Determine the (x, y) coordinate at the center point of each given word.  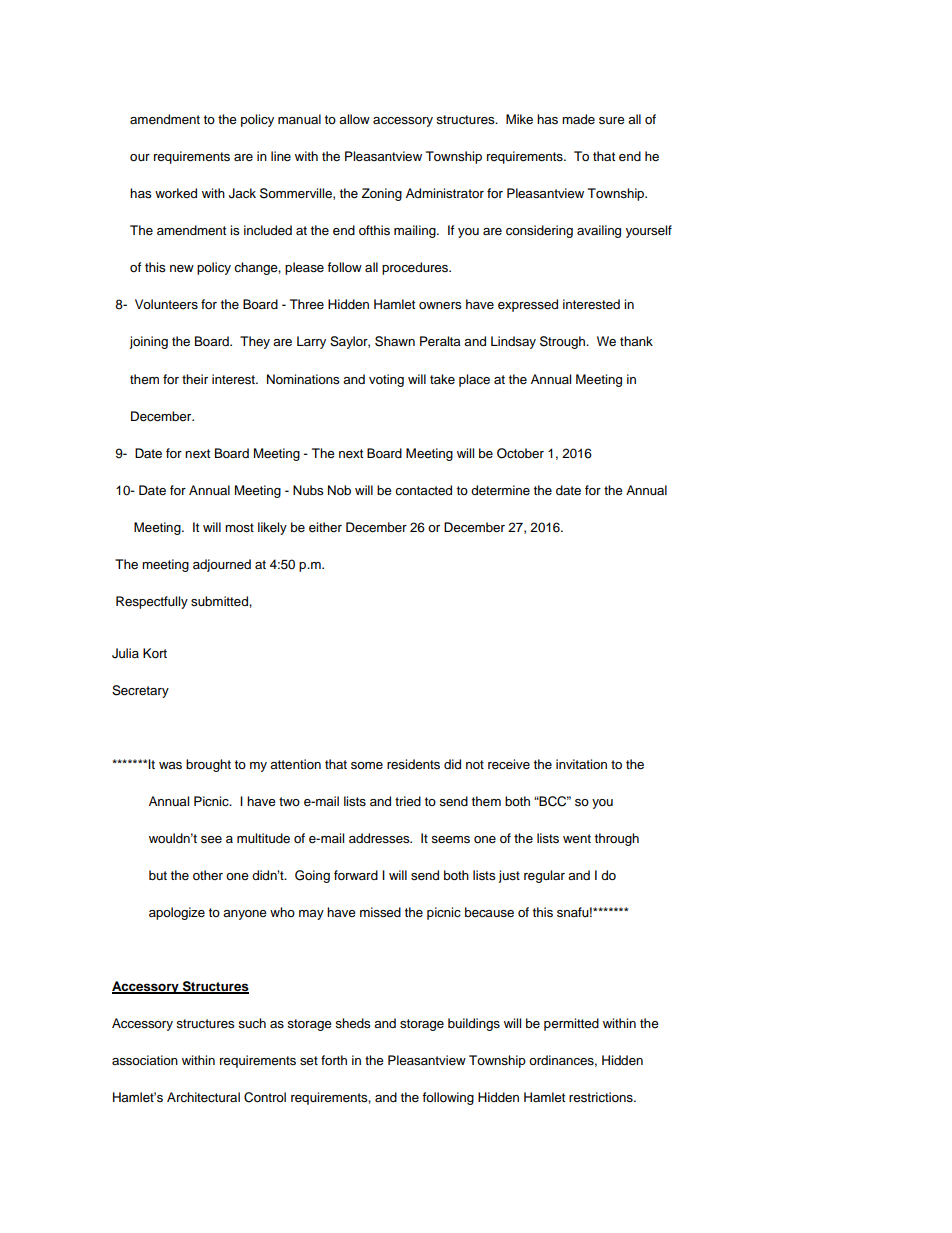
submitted (220, 601)
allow (354, 119)
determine (500, 490)
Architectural (203, 1097)
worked (176, 193)
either (325, 527)
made (578, 119)
